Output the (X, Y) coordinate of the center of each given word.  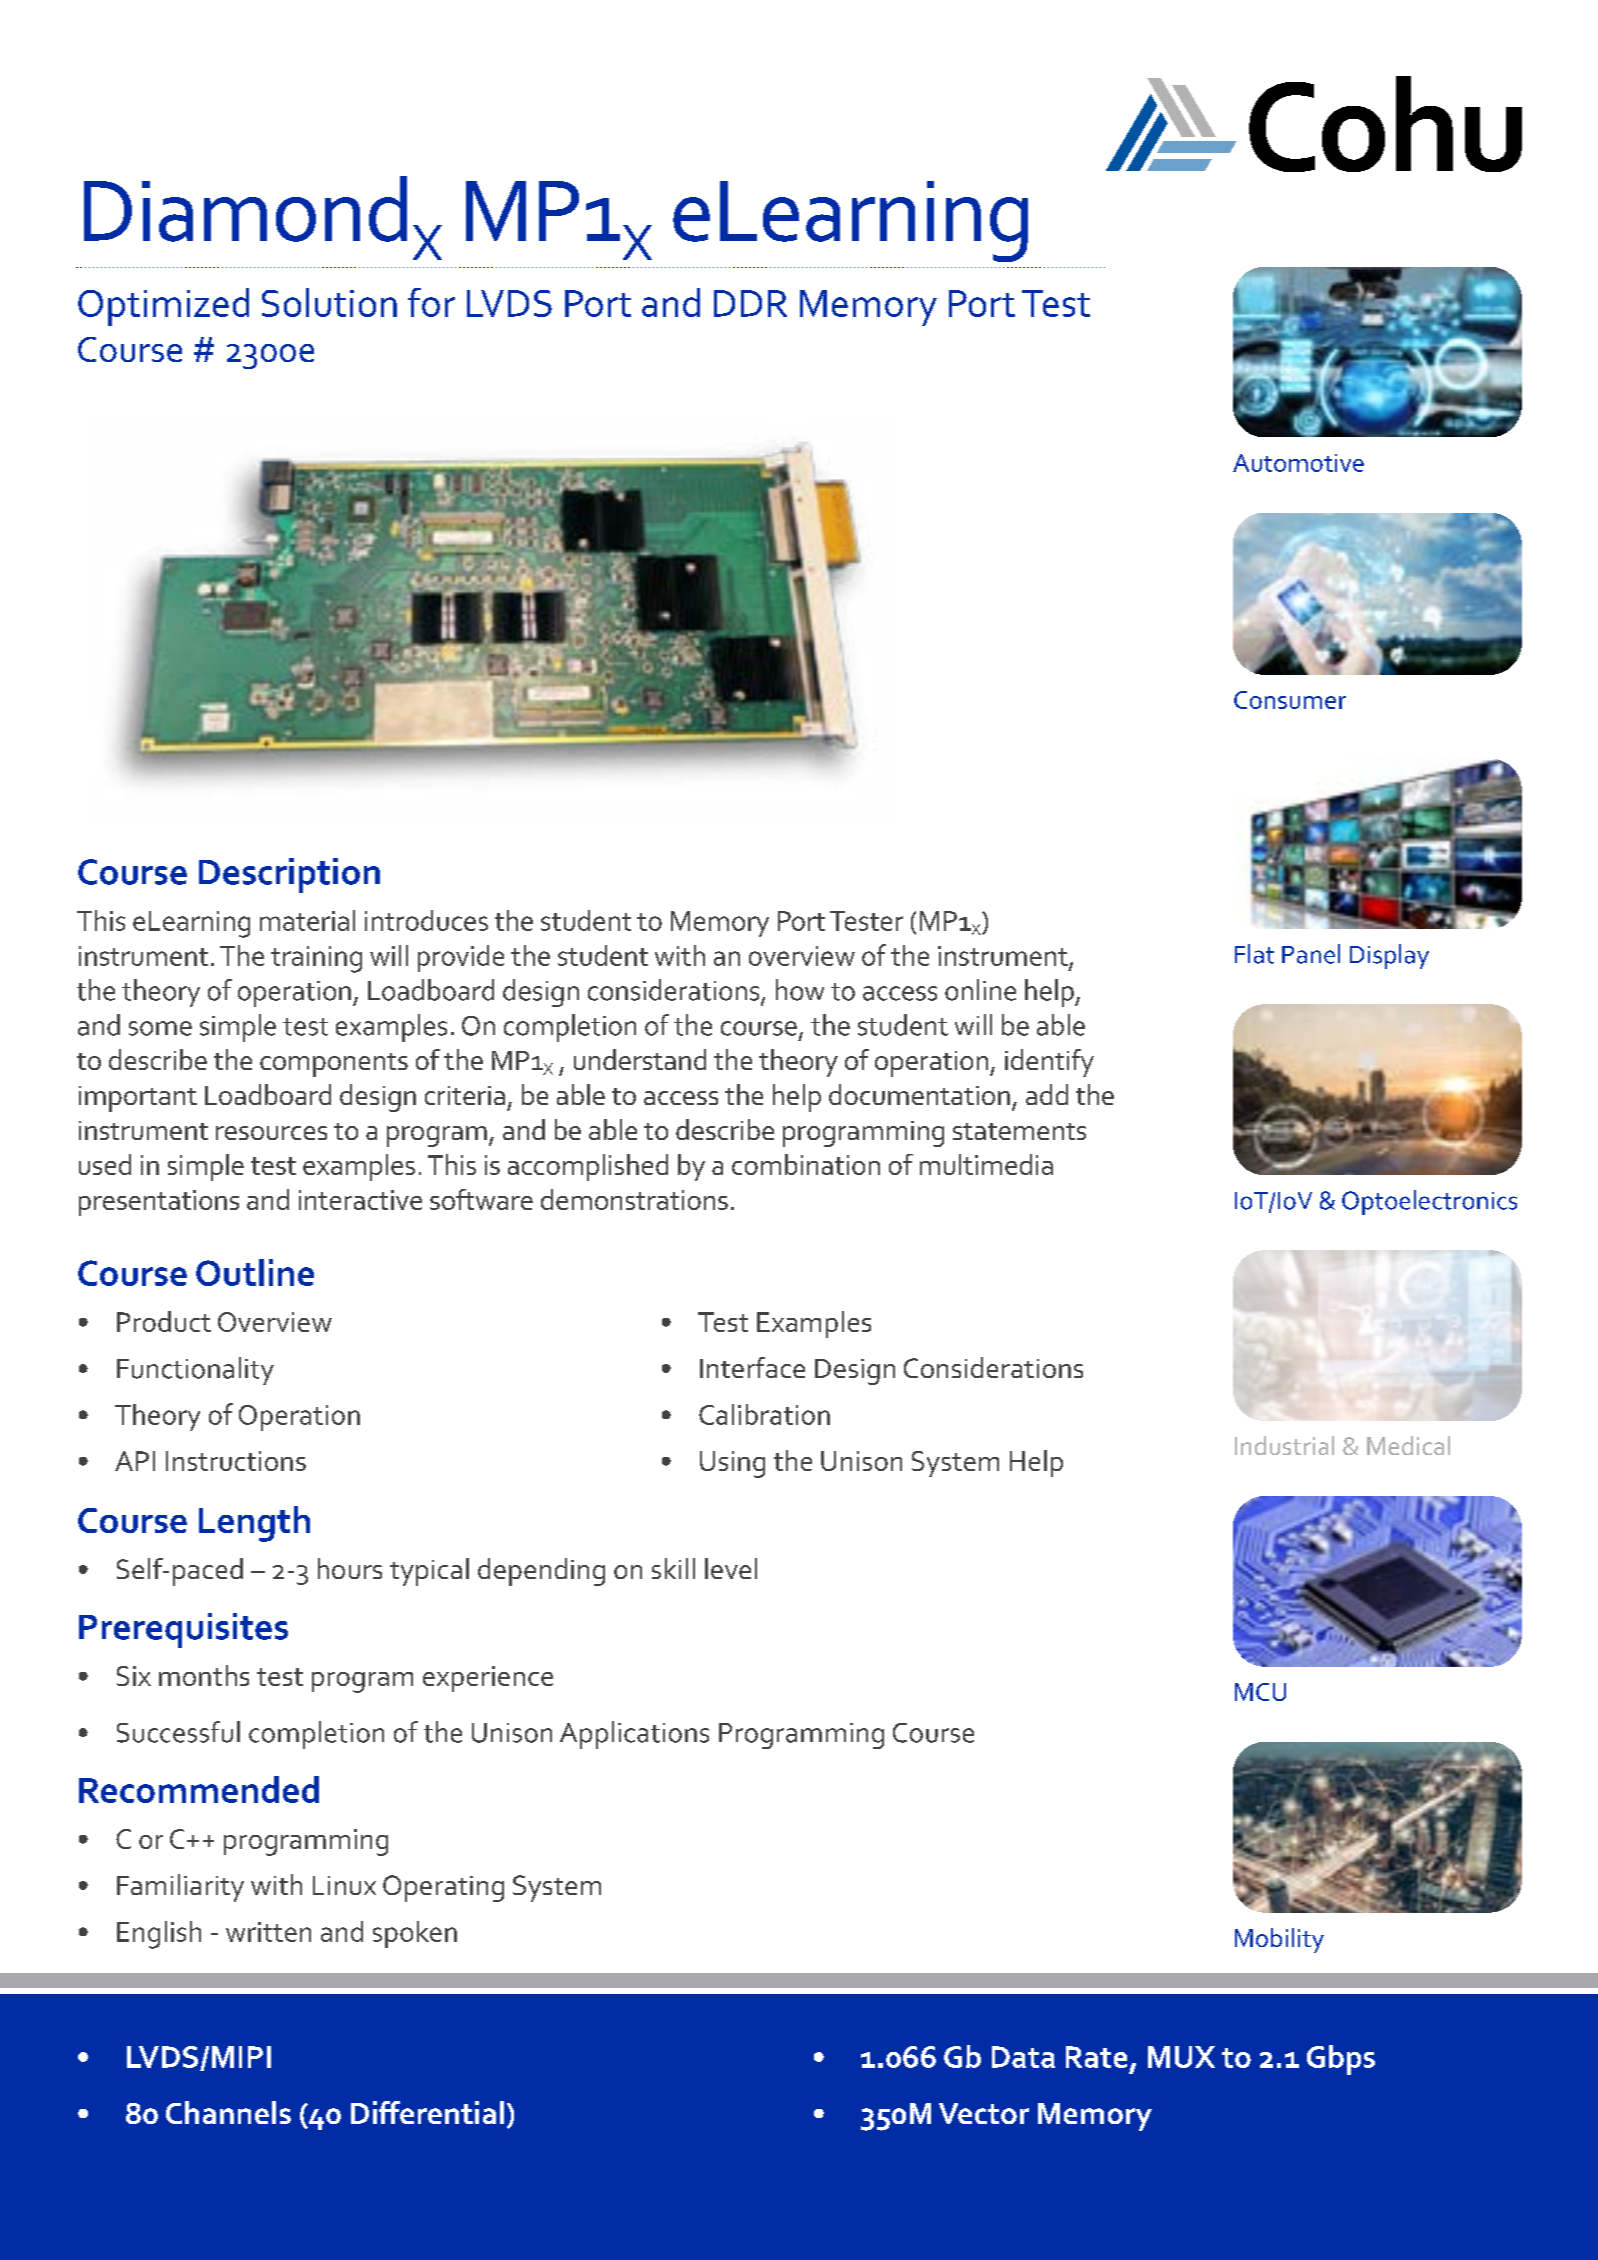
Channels (228, 2112)
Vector (984, 2113)
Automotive (1298, 463)
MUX (1181, 2057)
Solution (329, 302)
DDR (750, 303)
